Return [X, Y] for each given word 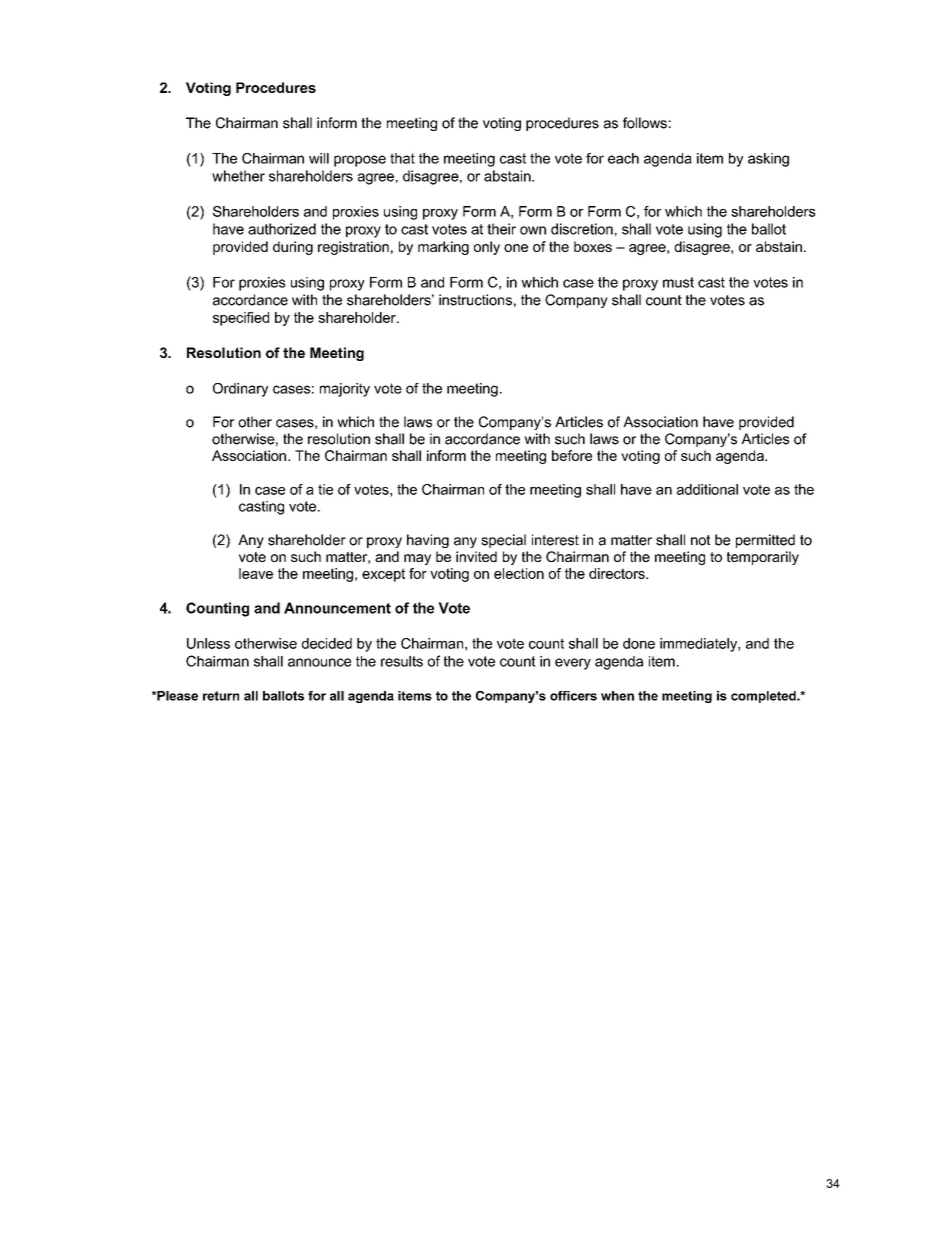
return [221, 696]
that [402, 158]
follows [645, 123]
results [402, 661]
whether [238, 176]
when [617, 696]
